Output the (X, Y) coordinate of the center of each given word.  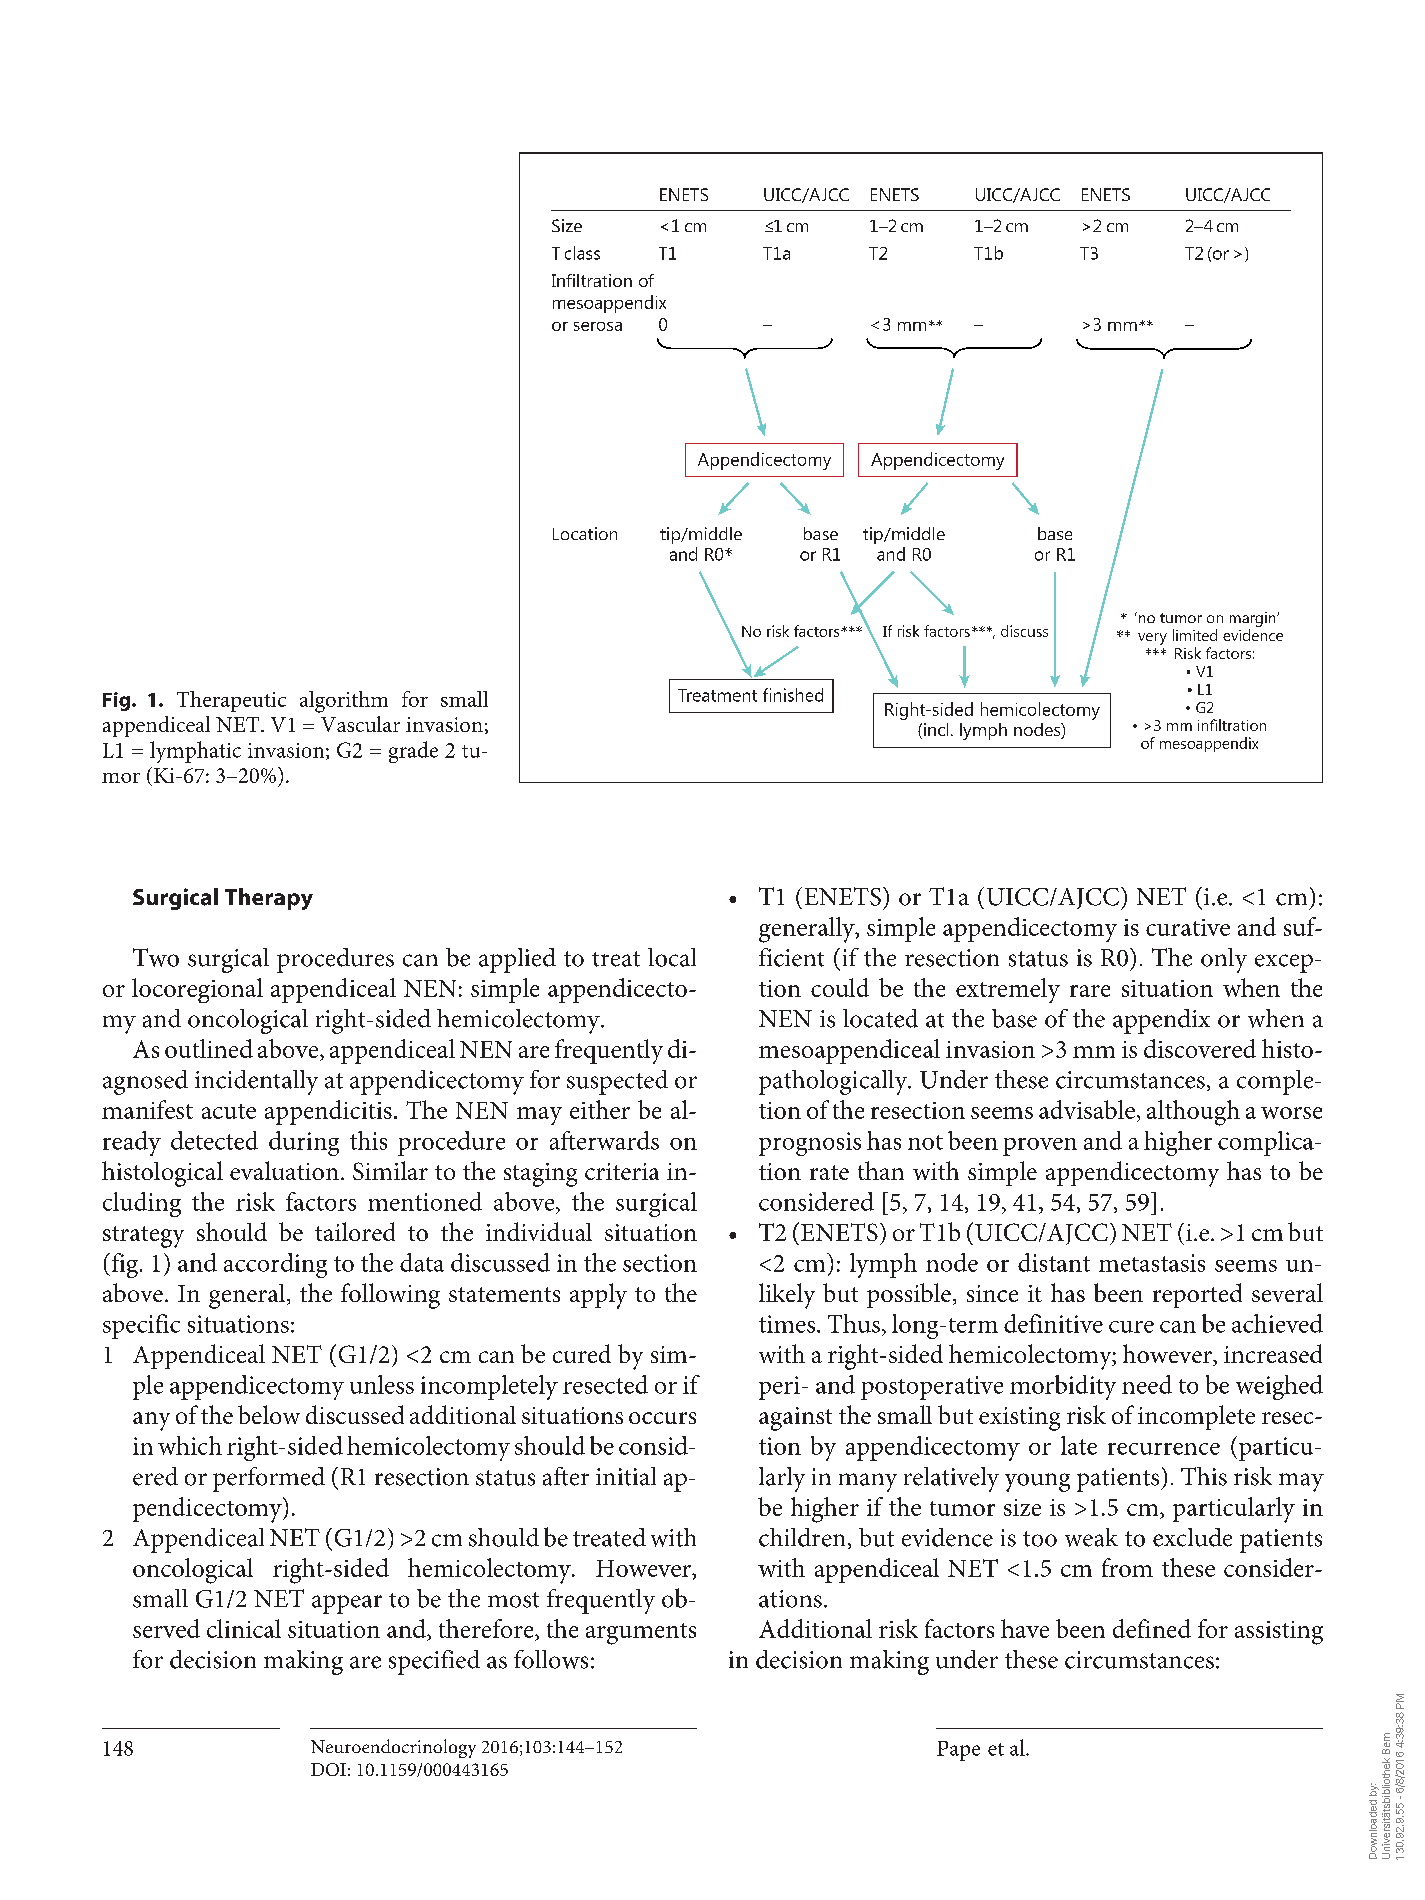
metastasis (1152, 1263)
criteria (622, 1171)
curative (1188, 927)
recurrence (1164, 1449)
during (304, 1143)
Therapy (269, 899)
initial (626, 1476)
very (1152, 639)
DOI (328, 1769)
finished (793, 695)
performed (269, 1479)
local (672, 957)
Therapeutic (231, 701)
